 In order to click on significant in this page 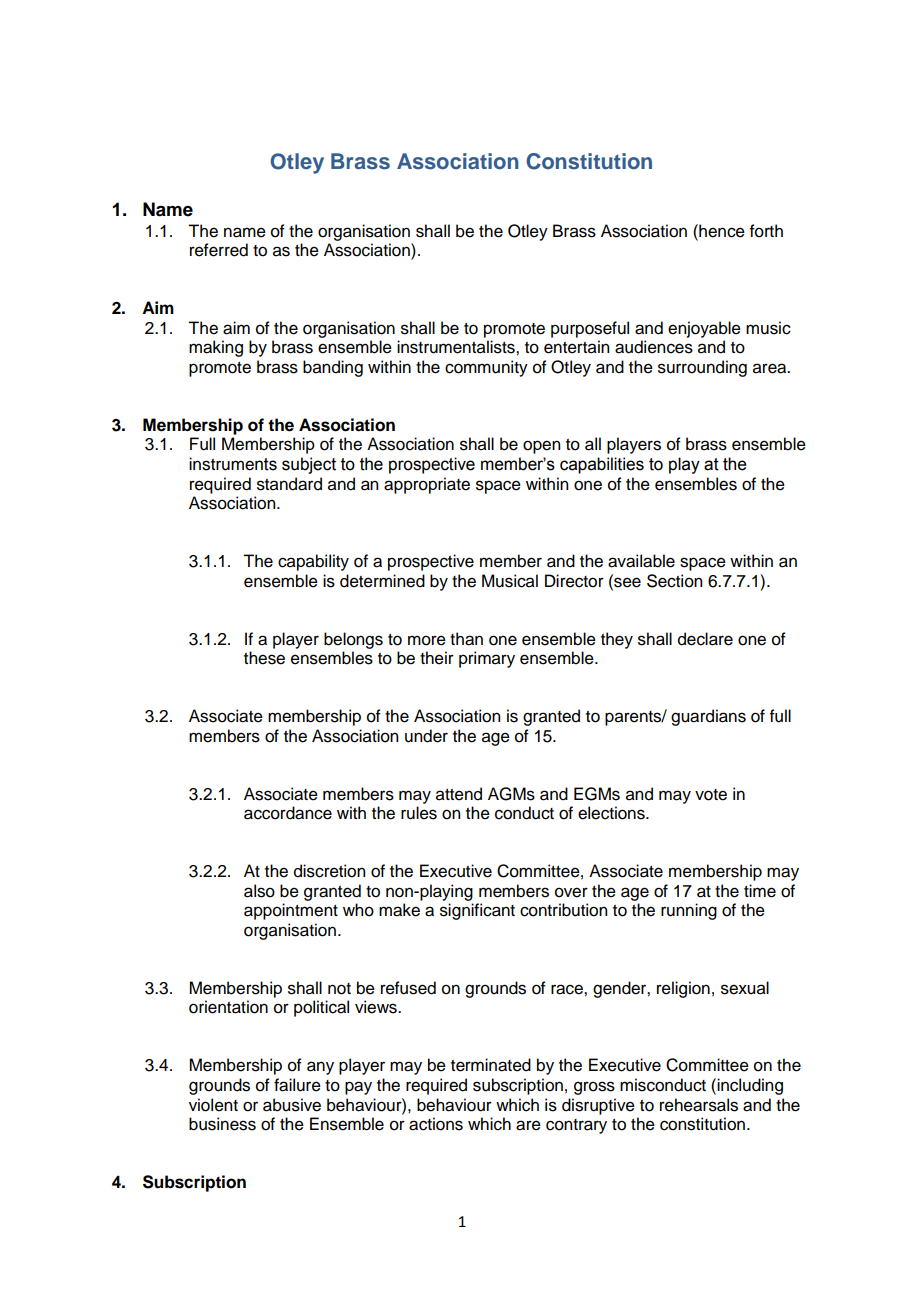, I will do `click(477, 911)`.
